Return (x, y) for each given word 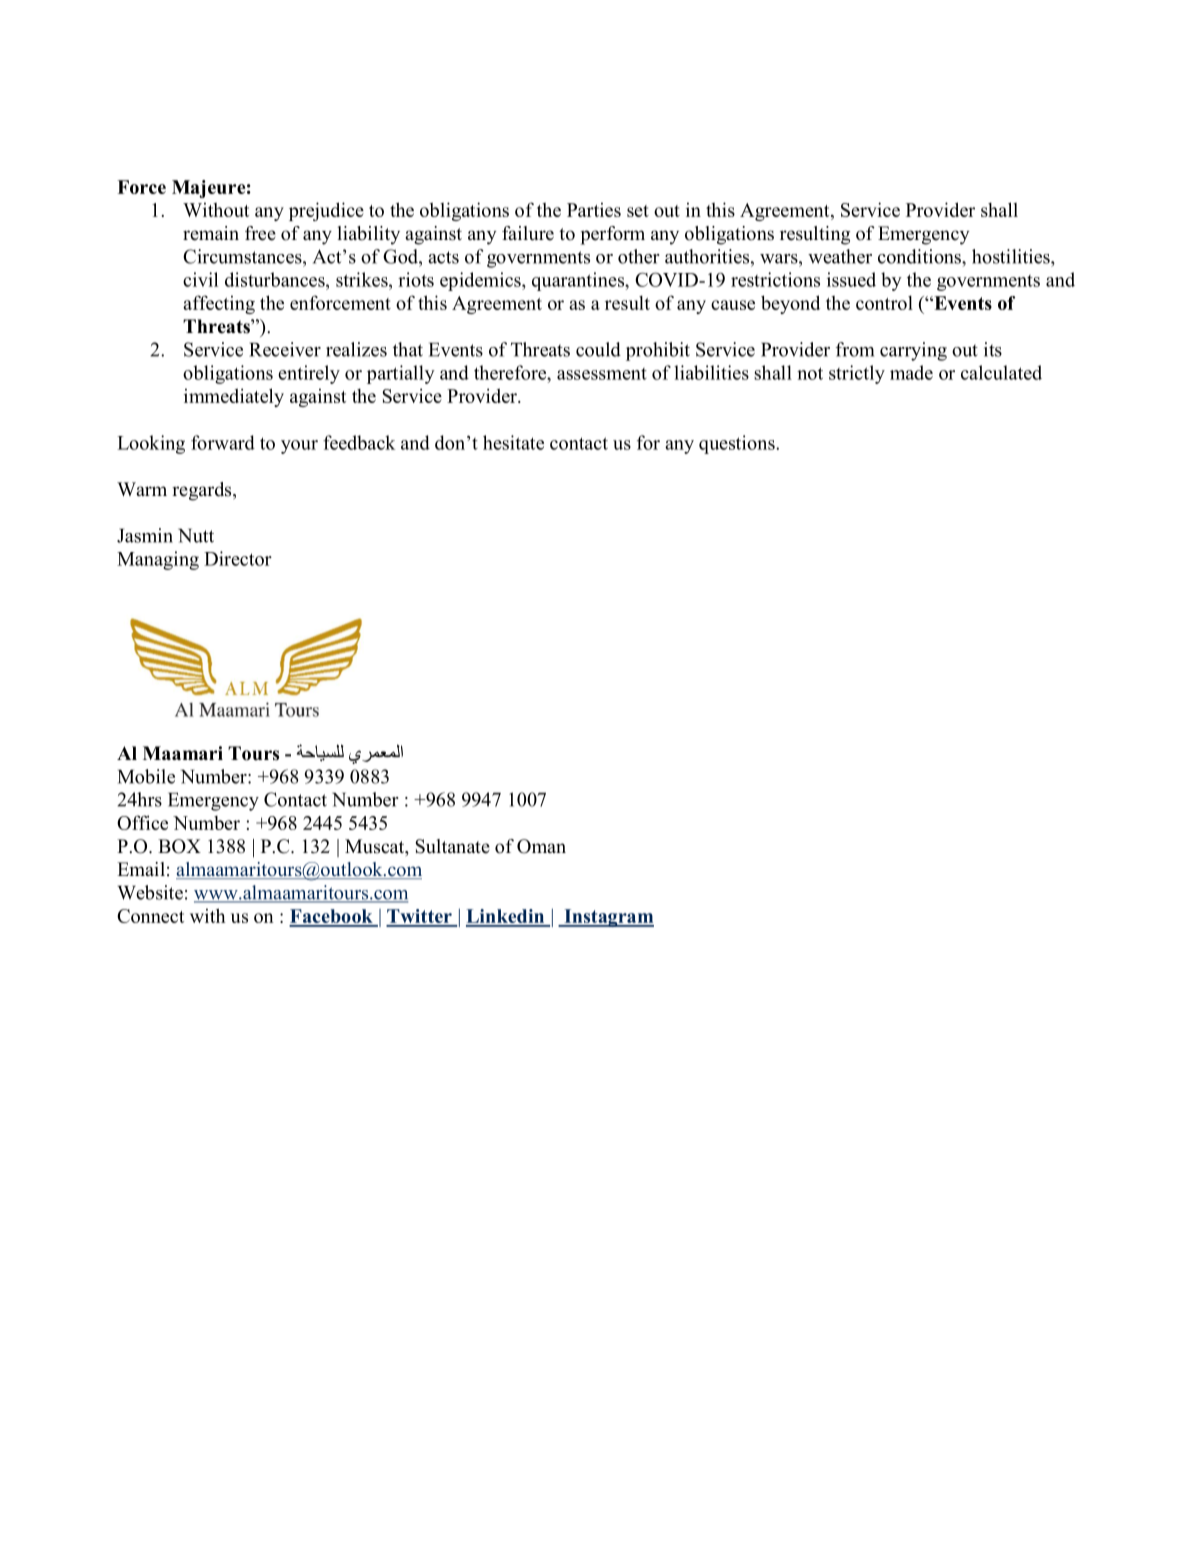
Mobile (146, 776)
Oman (541, 846)
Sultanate (452, 846)
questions (738, 444)
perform (612, 235)
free (260, 233)
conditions (920, 256)
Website (150, 892)
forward (223, 442)
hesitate (513, 442)
